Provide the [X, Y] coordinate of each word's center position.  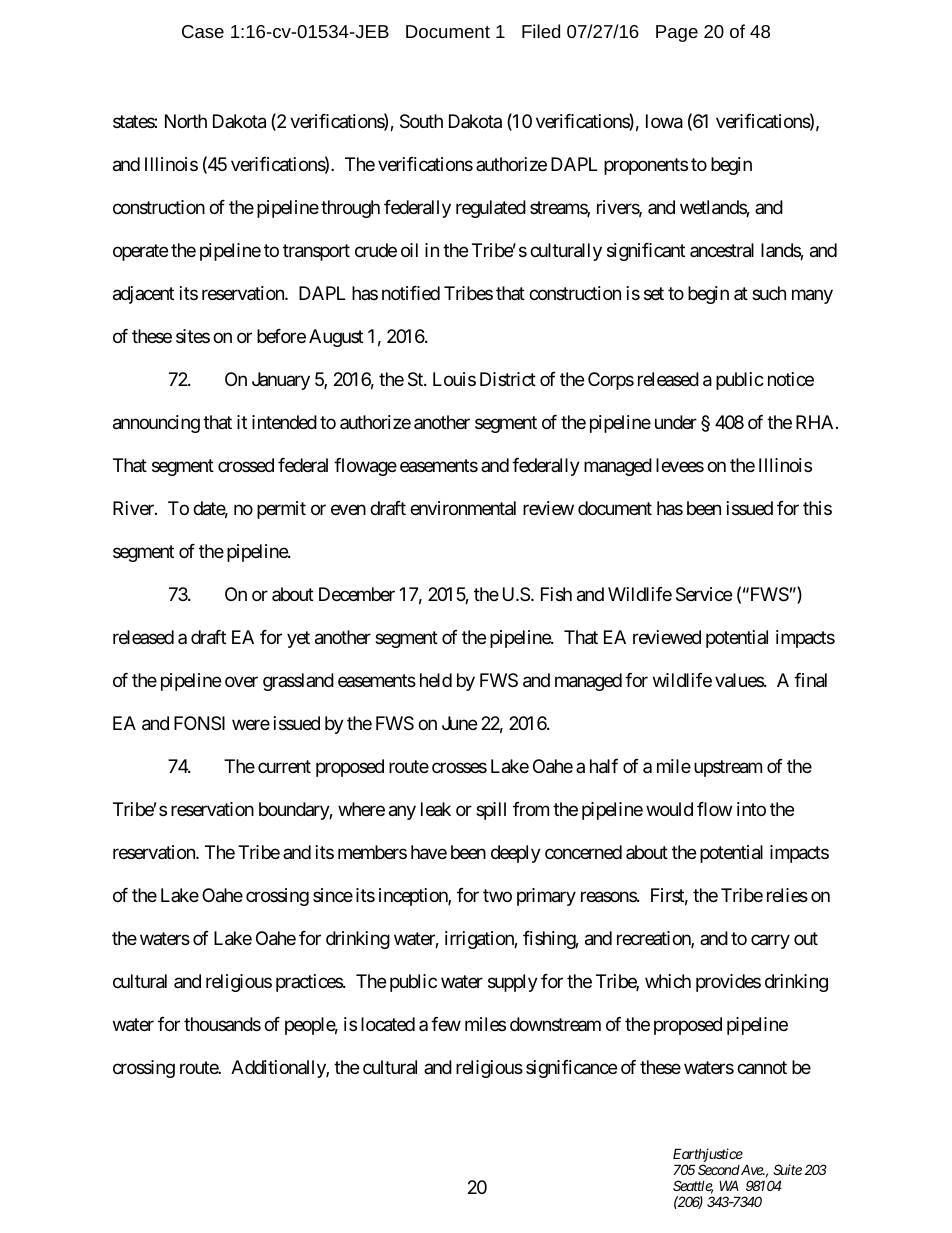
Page [677, 33]
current [284, 766]
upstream [728, 768]
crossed [246, 465]
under [676, 422]
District [508, 379]
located [388, 1024]
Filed [541, 31]
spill [491, 811]
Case [203, 31]
